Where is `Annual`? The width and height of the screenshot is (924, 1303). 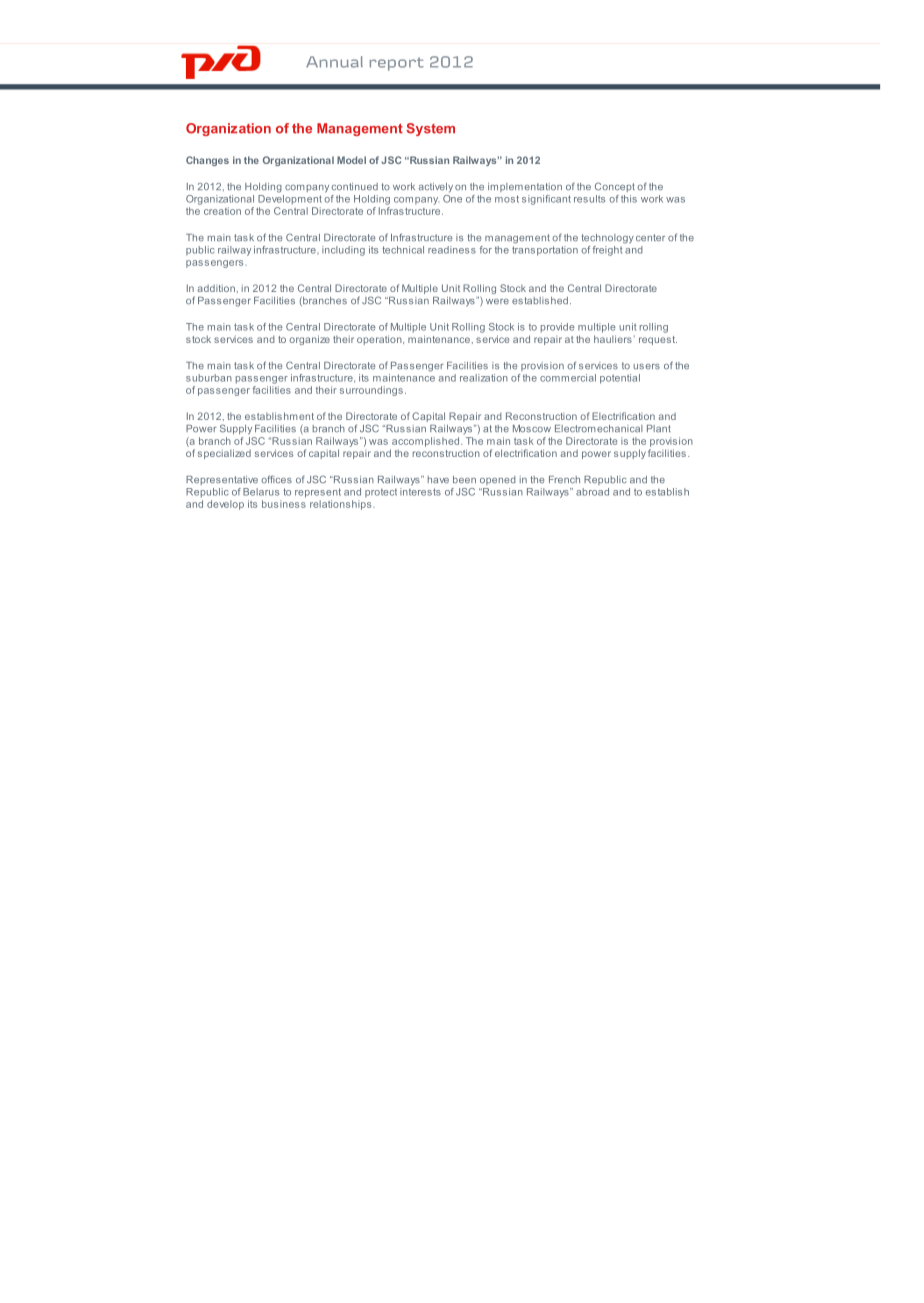
Annual is located at coordinates (334, 62).
